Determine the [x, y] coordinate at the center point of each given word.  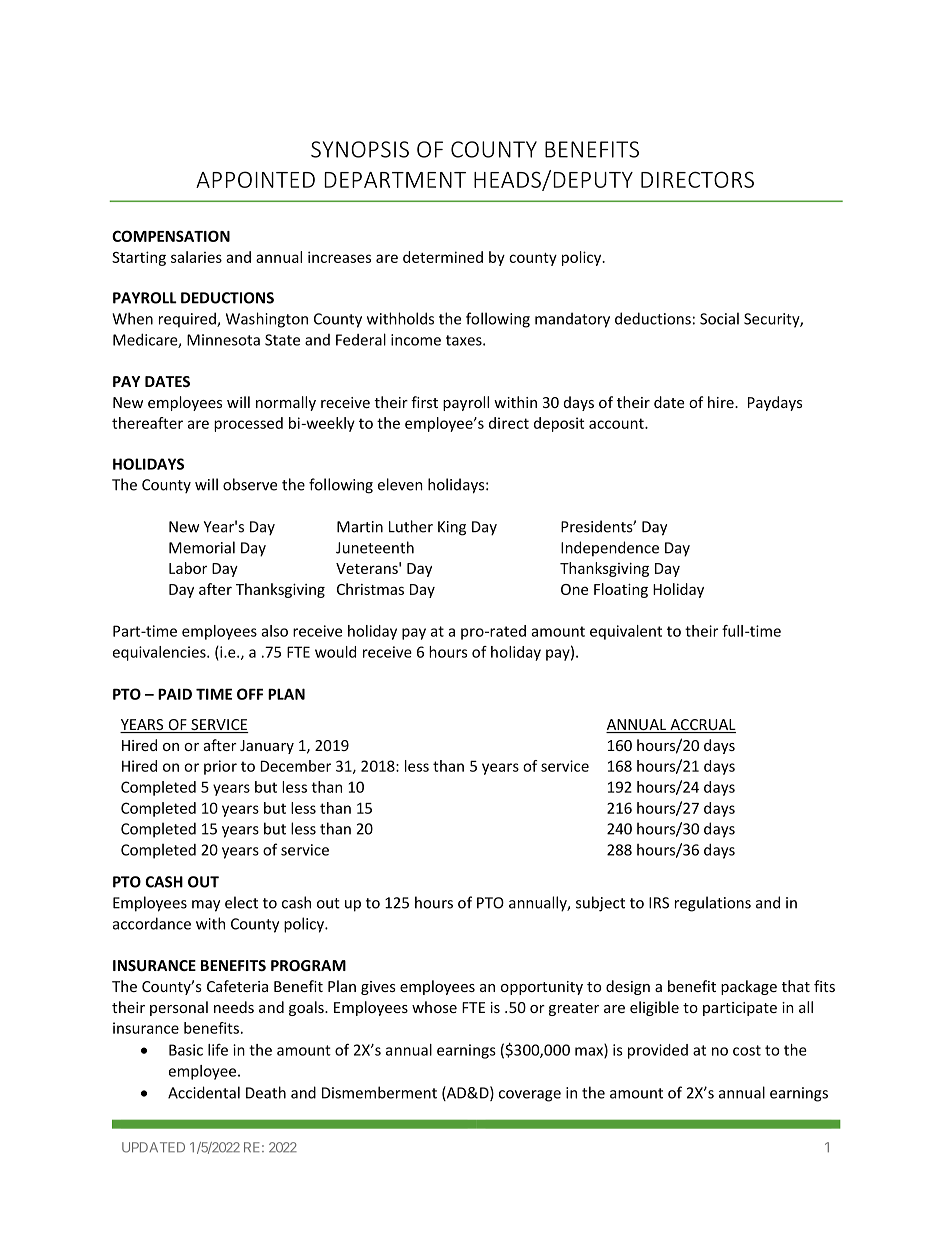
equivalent [626, 632]
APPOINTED [255, 179]
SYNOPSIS [360, 149]
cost [747, 1050]
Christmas [370, 589]
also [274, 631]
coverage [530, 1096]
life [218, 1050]
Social [719, 318]
